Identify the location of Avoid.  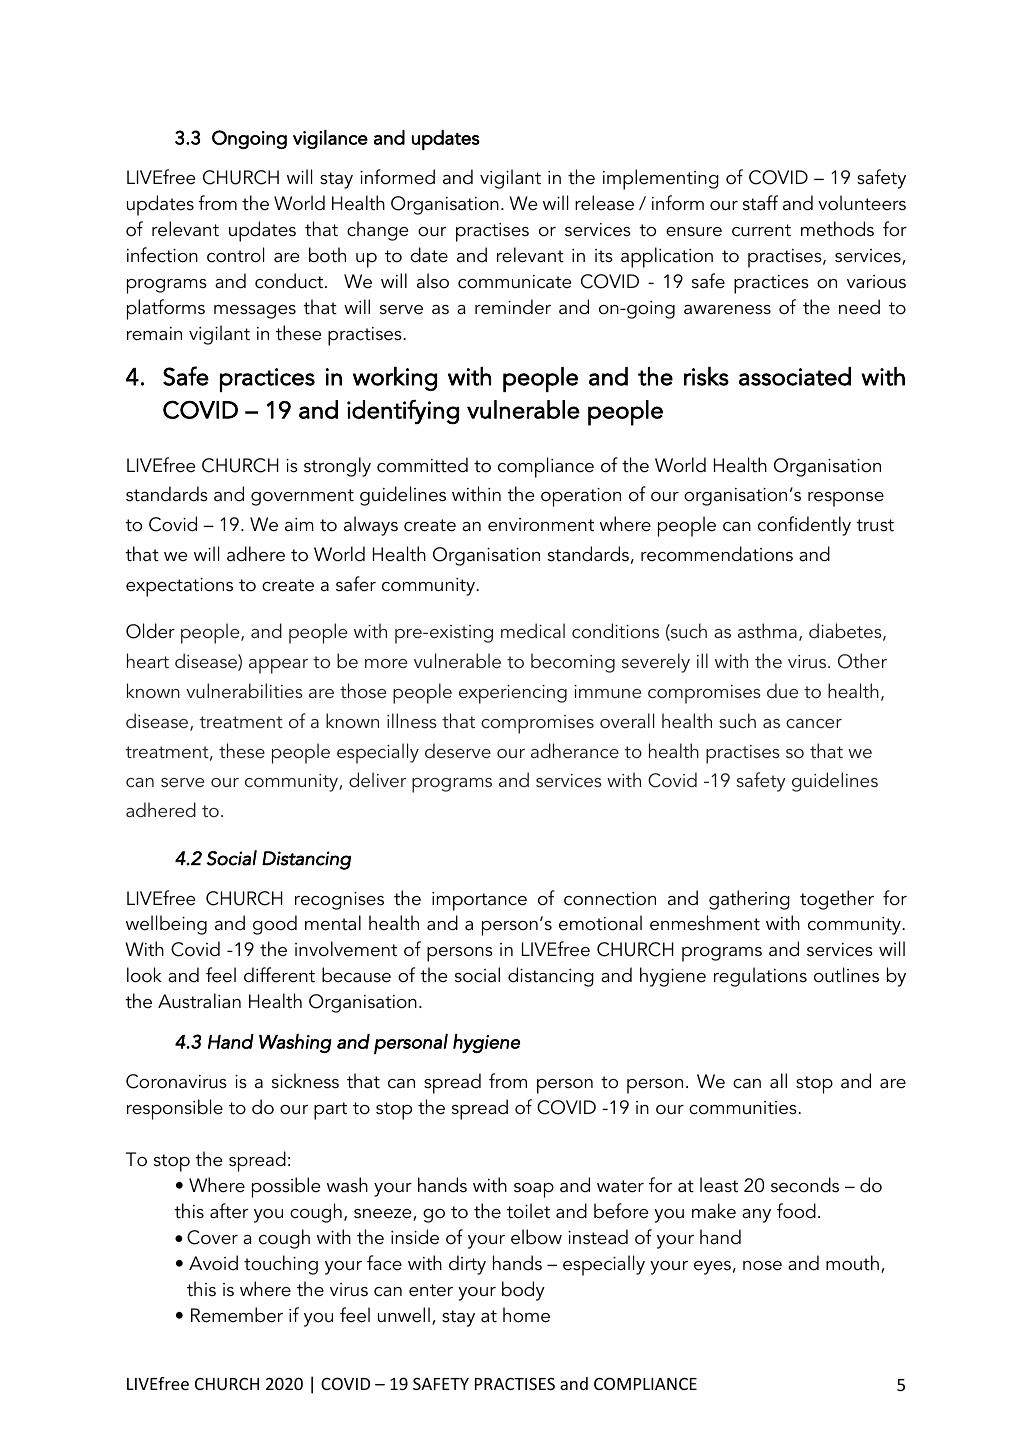
(213, 1263).
